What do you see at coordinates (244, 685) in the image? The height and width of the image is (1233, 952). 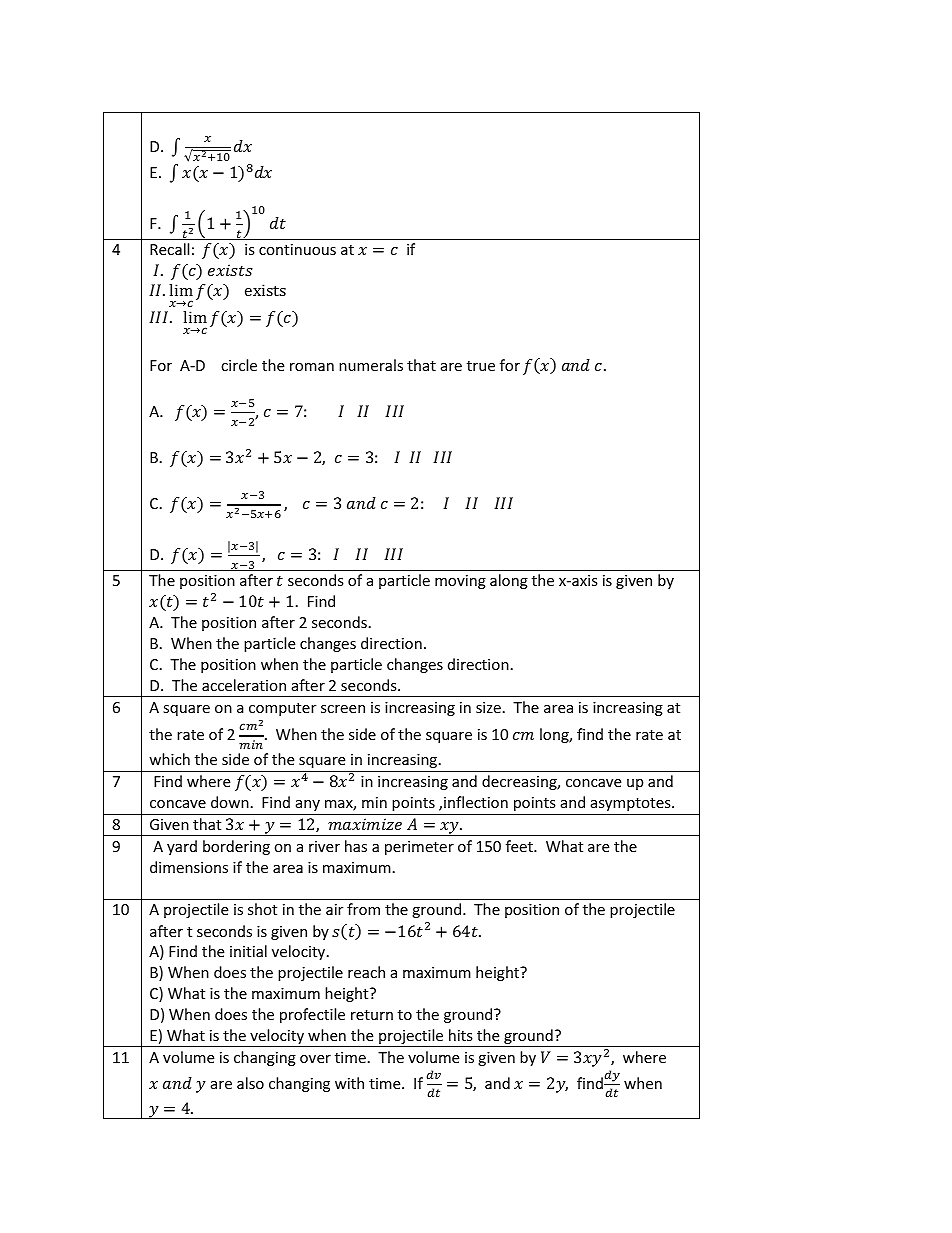 I see `acceleration` at bounding box center [244, 685].
